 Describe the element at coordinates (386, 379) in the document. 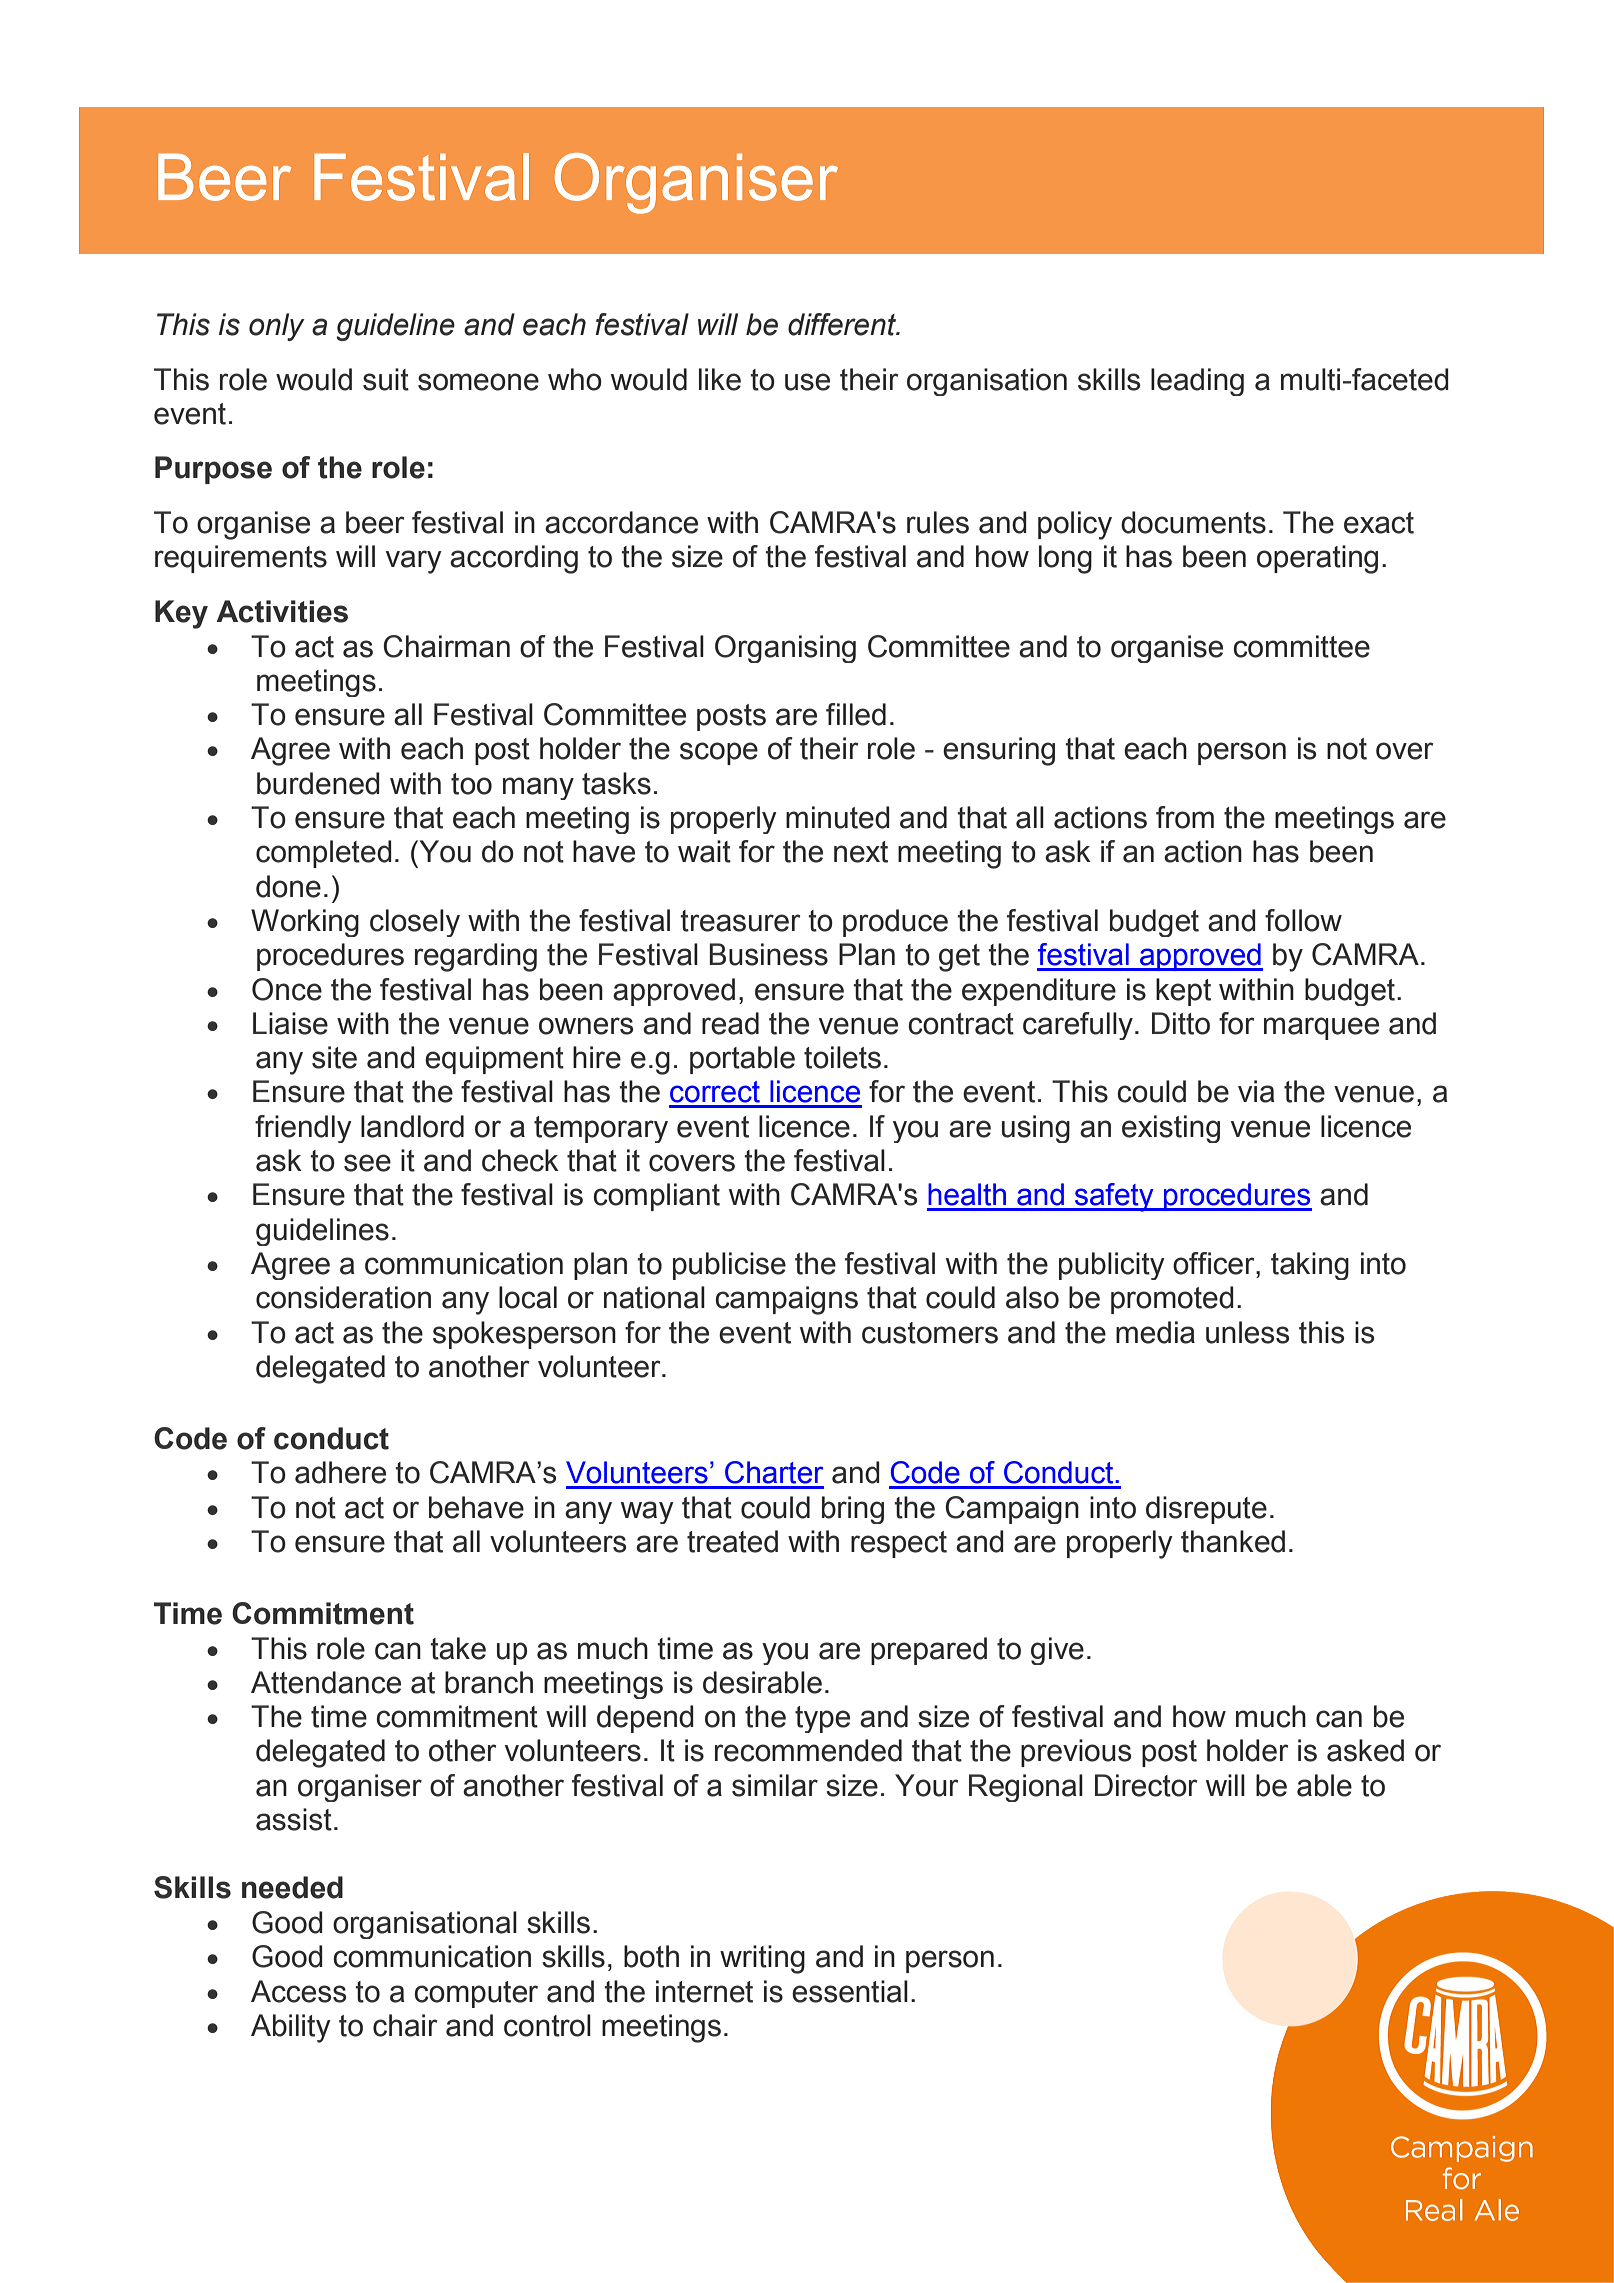

I see `suit` at that location.
